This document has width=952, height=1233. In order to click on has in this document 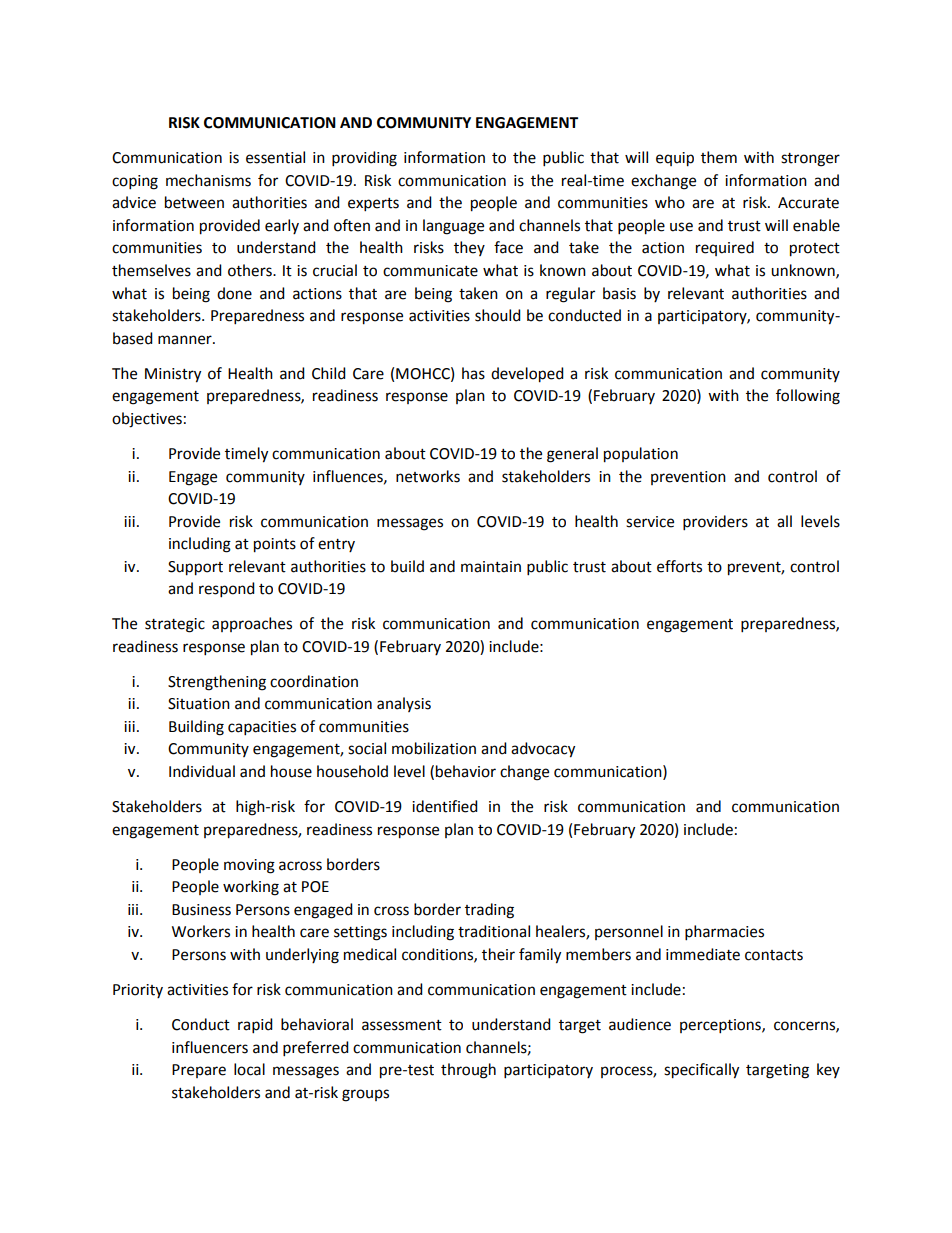, I will do `click(473, 373)`.
